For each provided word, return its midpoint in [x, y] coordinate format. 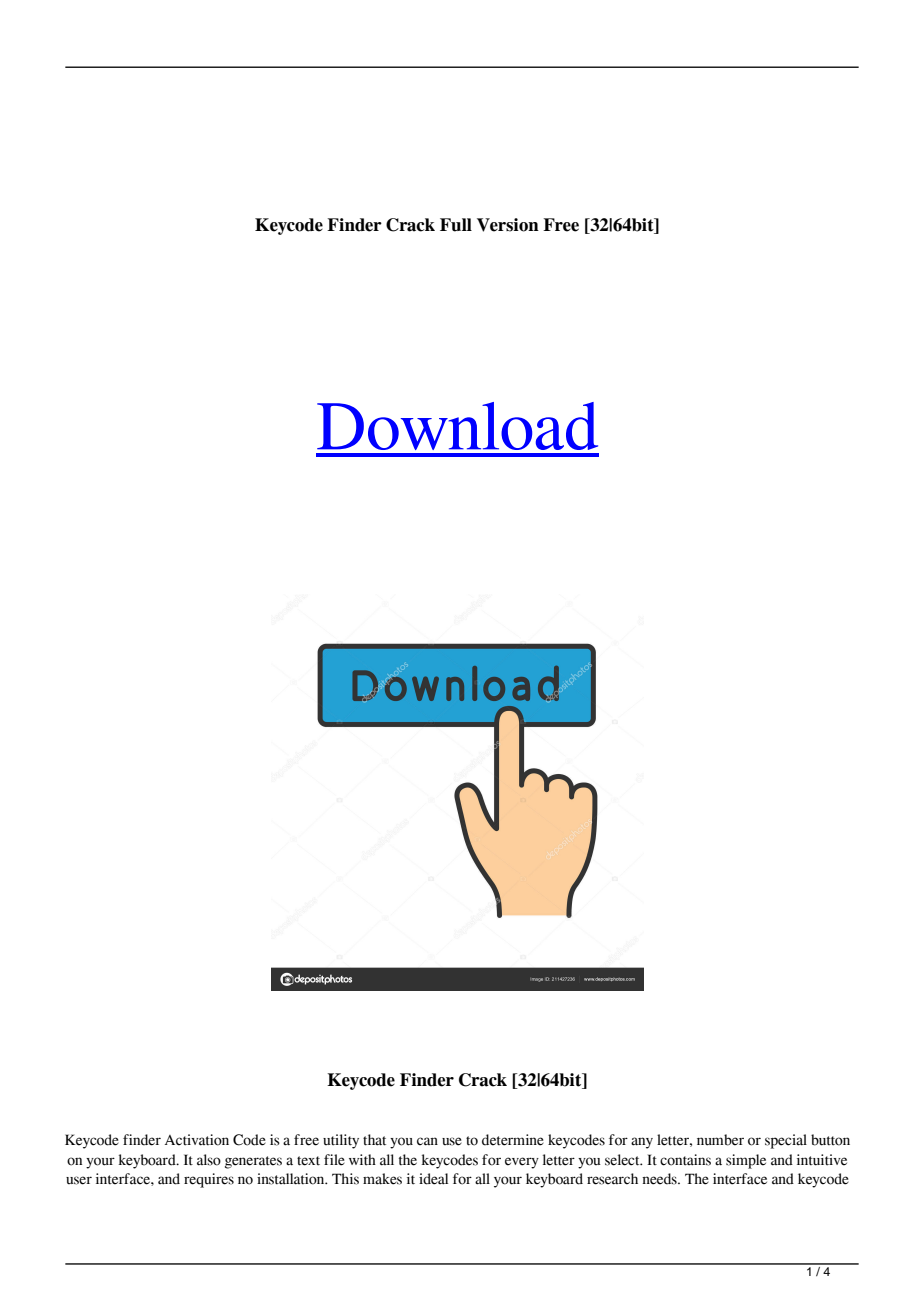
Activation [197, 1140]
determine [513, 1140]
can [427, 1141]
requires [209, 1180]
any [642, 1143]
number [720, 1140]
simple [746, 1161]
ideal [433, 1179]
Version [508, 225]
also [209, 1160]
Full [456, 225]
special [786, 1141]
